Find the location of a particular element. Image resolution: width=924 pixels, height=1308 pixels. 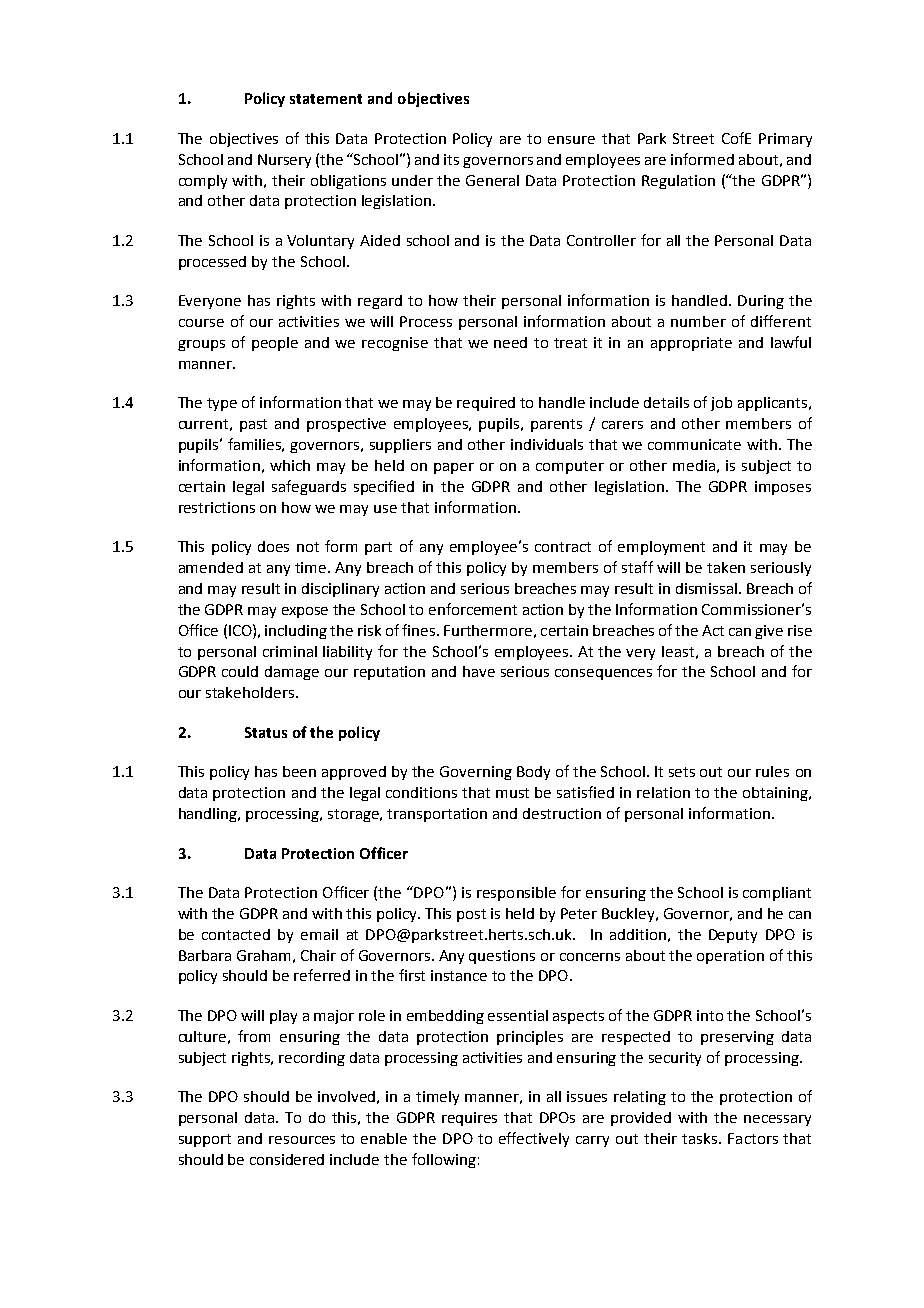

which is located at coordinates (290, 465).
